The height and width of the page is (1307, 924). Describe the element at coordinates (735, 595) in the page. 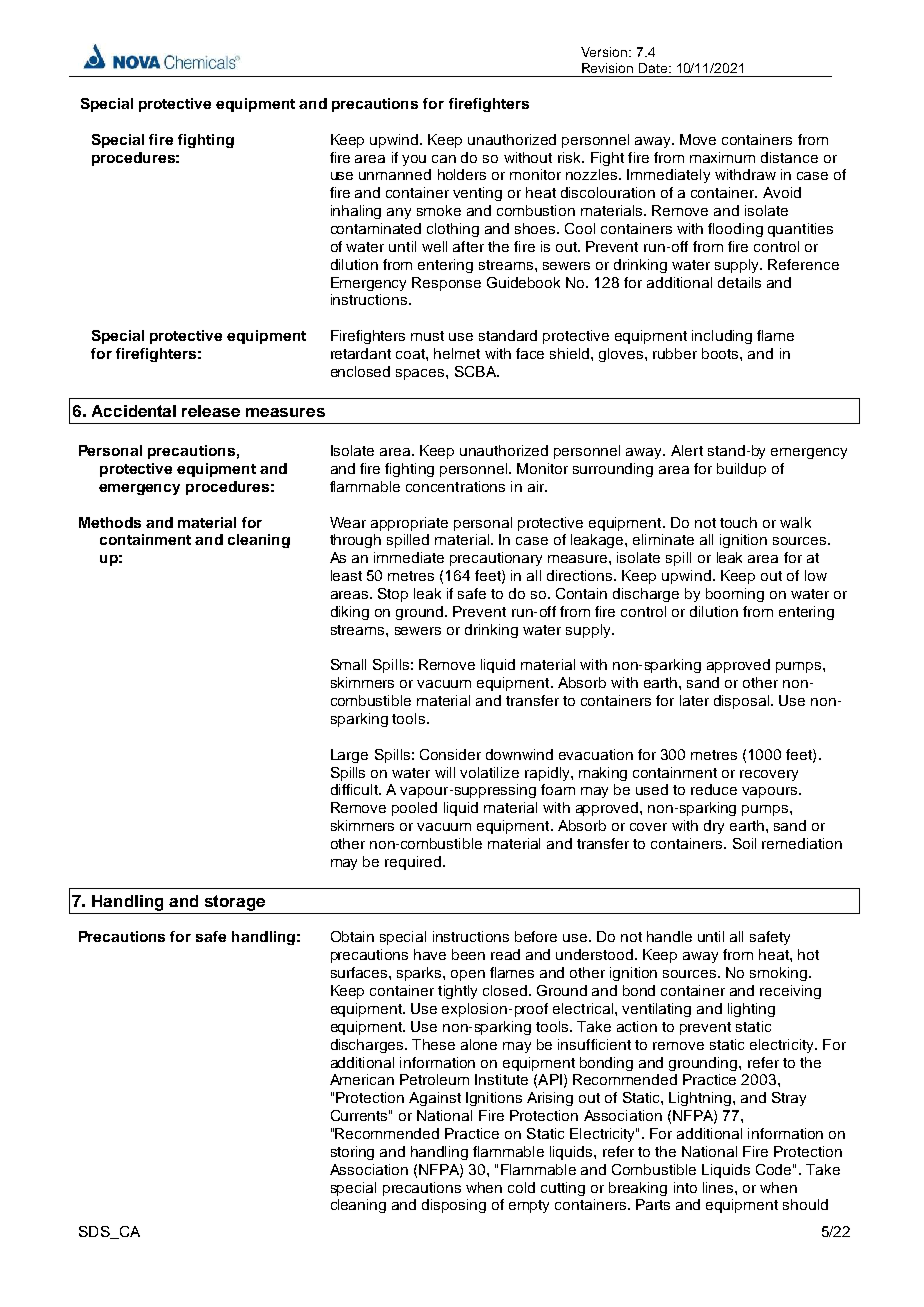

I see `booming` at that location.
